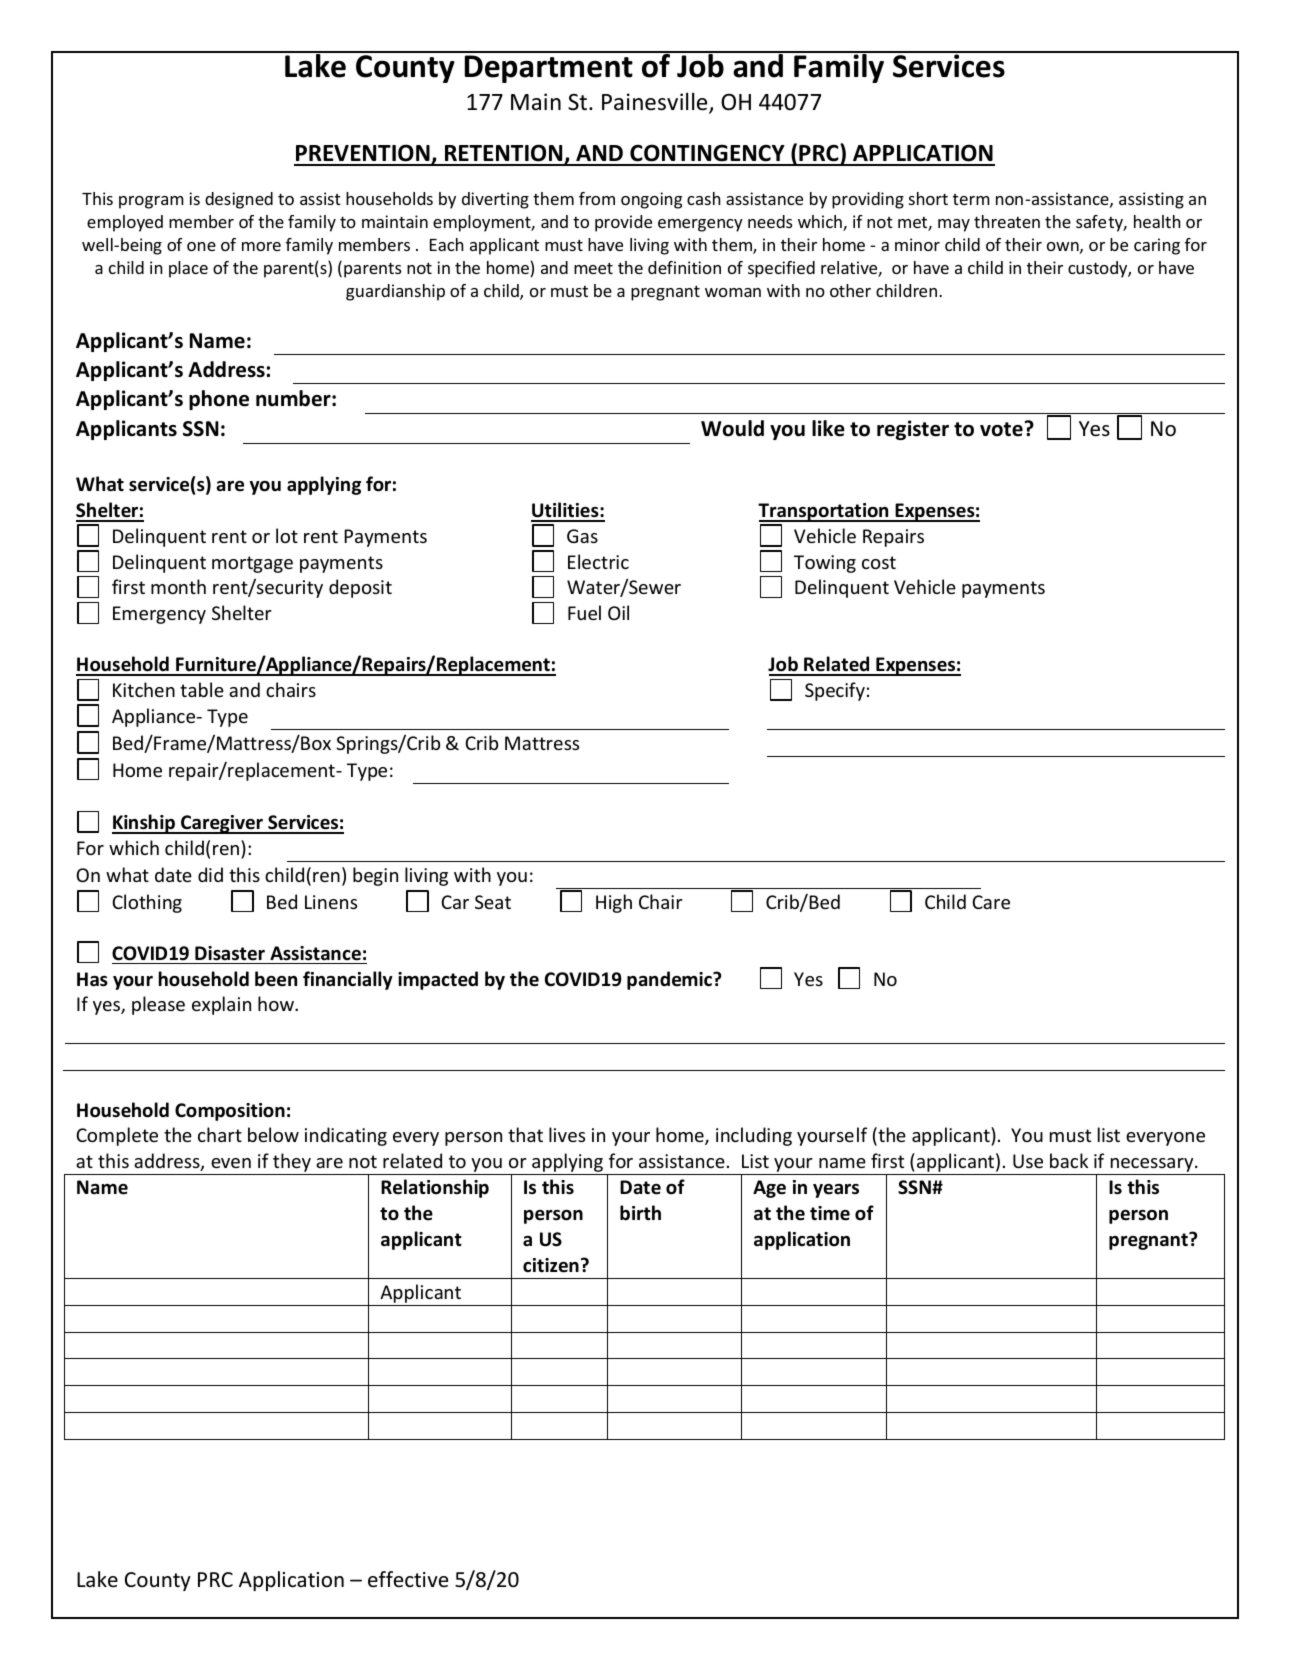 The height and width of the screenshot is (1669, 1289). What do you see at coordinates (830, 1213) in the screenshot?
I see `time` at bounding box center [830, 1213].
